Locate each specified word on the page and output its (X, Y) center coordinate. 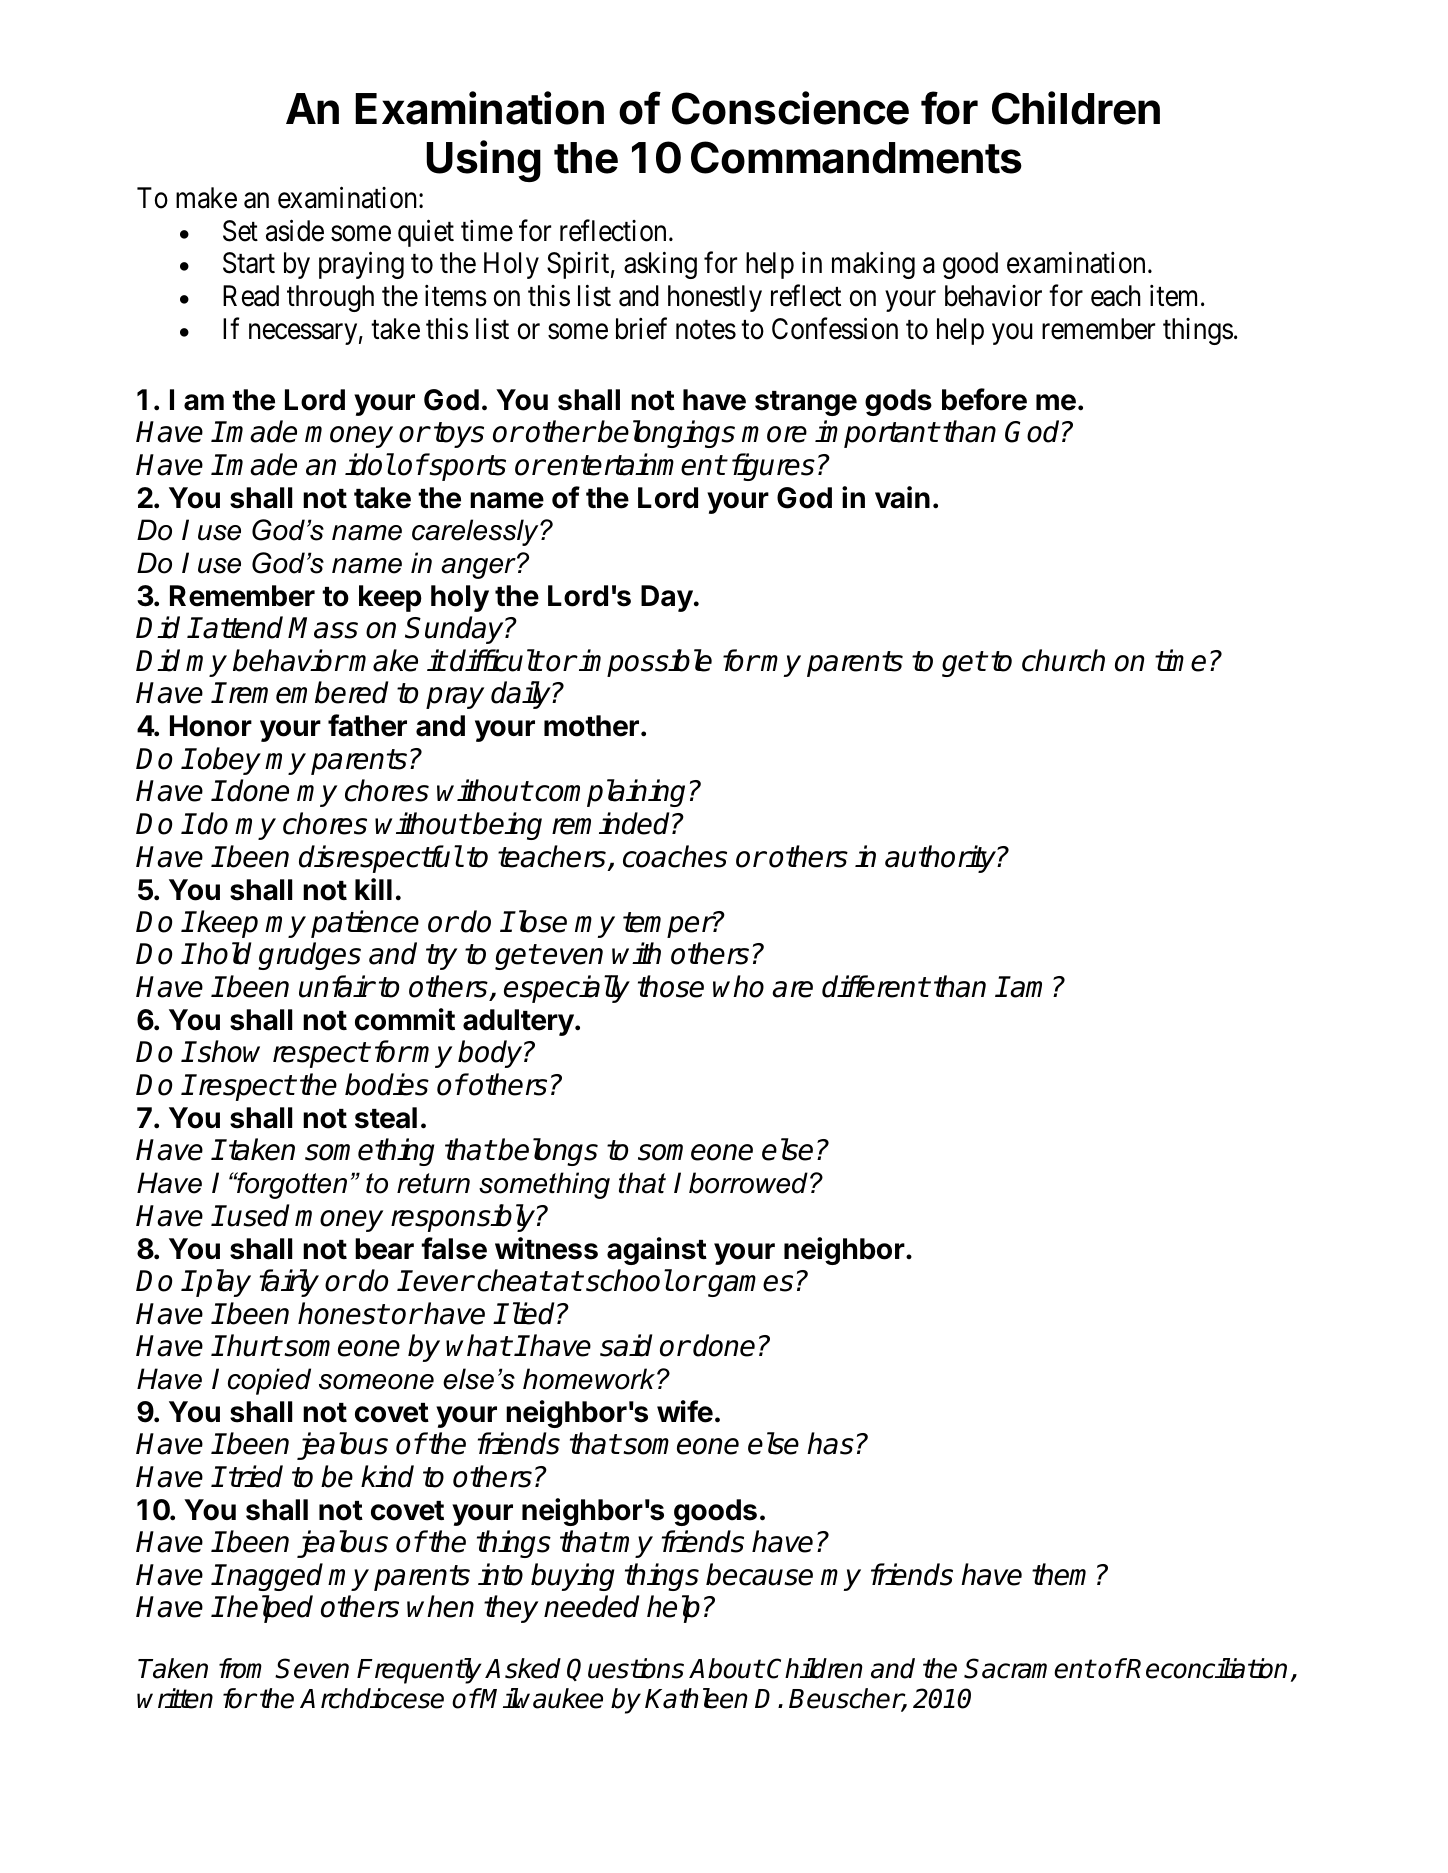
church (1063, 660)
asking (660, 265)
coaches (675, 856)
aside (295, 230)
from (240, 1668)
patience (365, 924)
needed (591, 1606)
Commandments (856, 157)
